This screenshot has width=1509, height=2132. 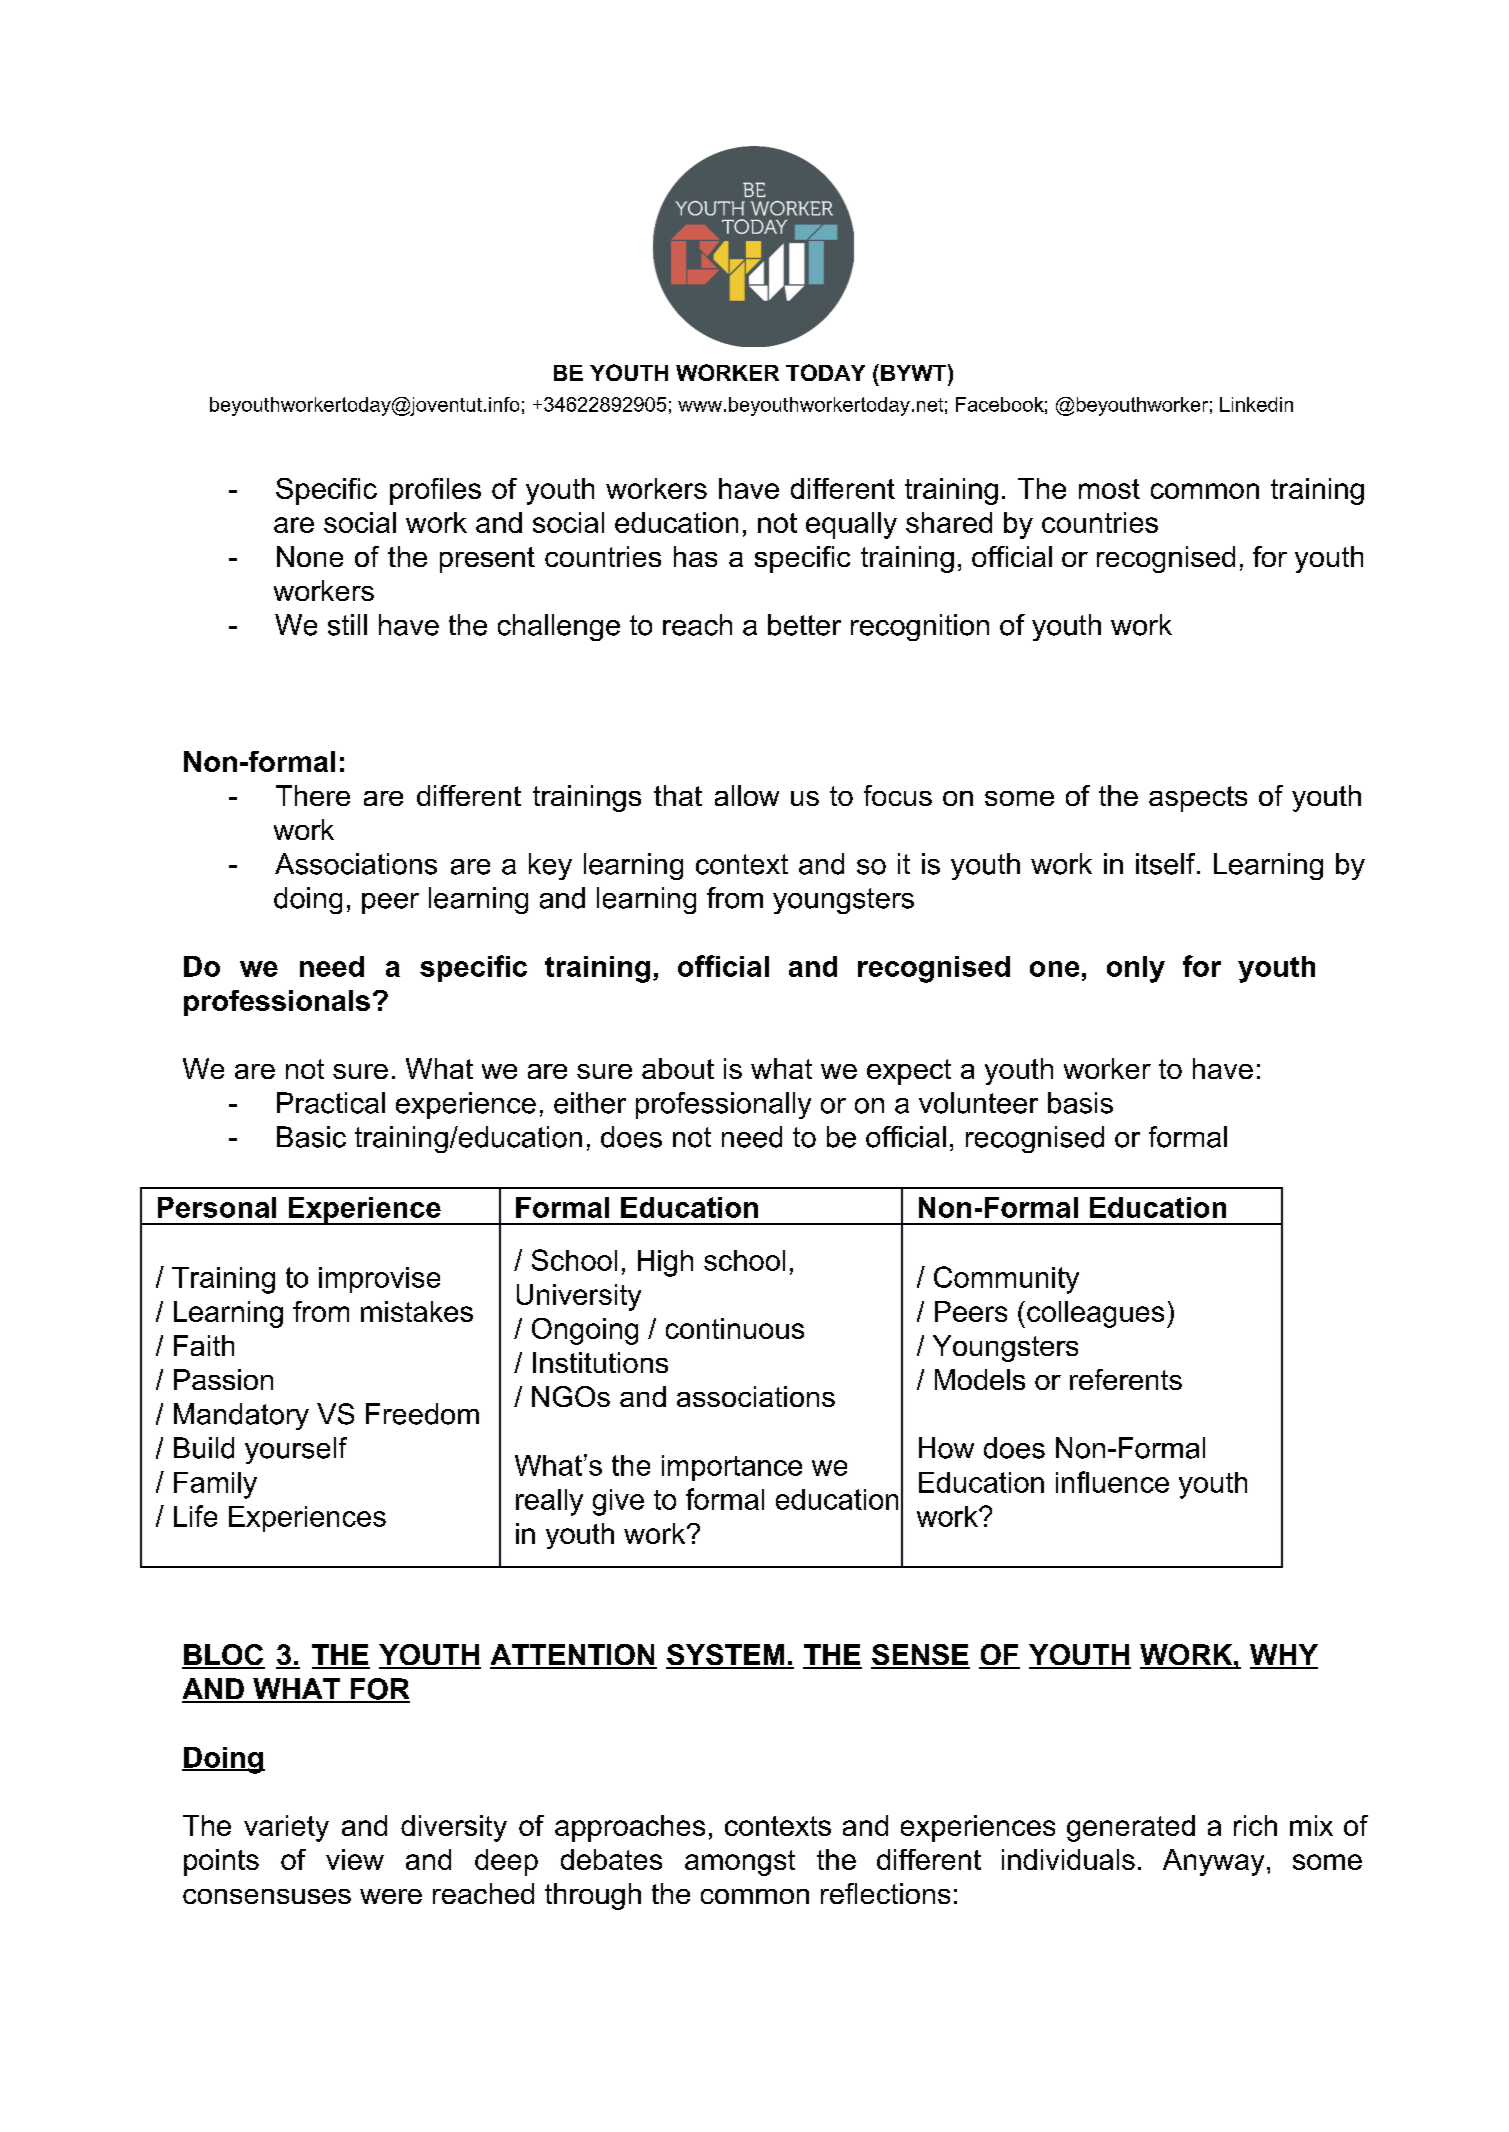 What do you see at coordinates (747, 795) in the screenshot?
I see `allow` at bounding box center [747, 795].
